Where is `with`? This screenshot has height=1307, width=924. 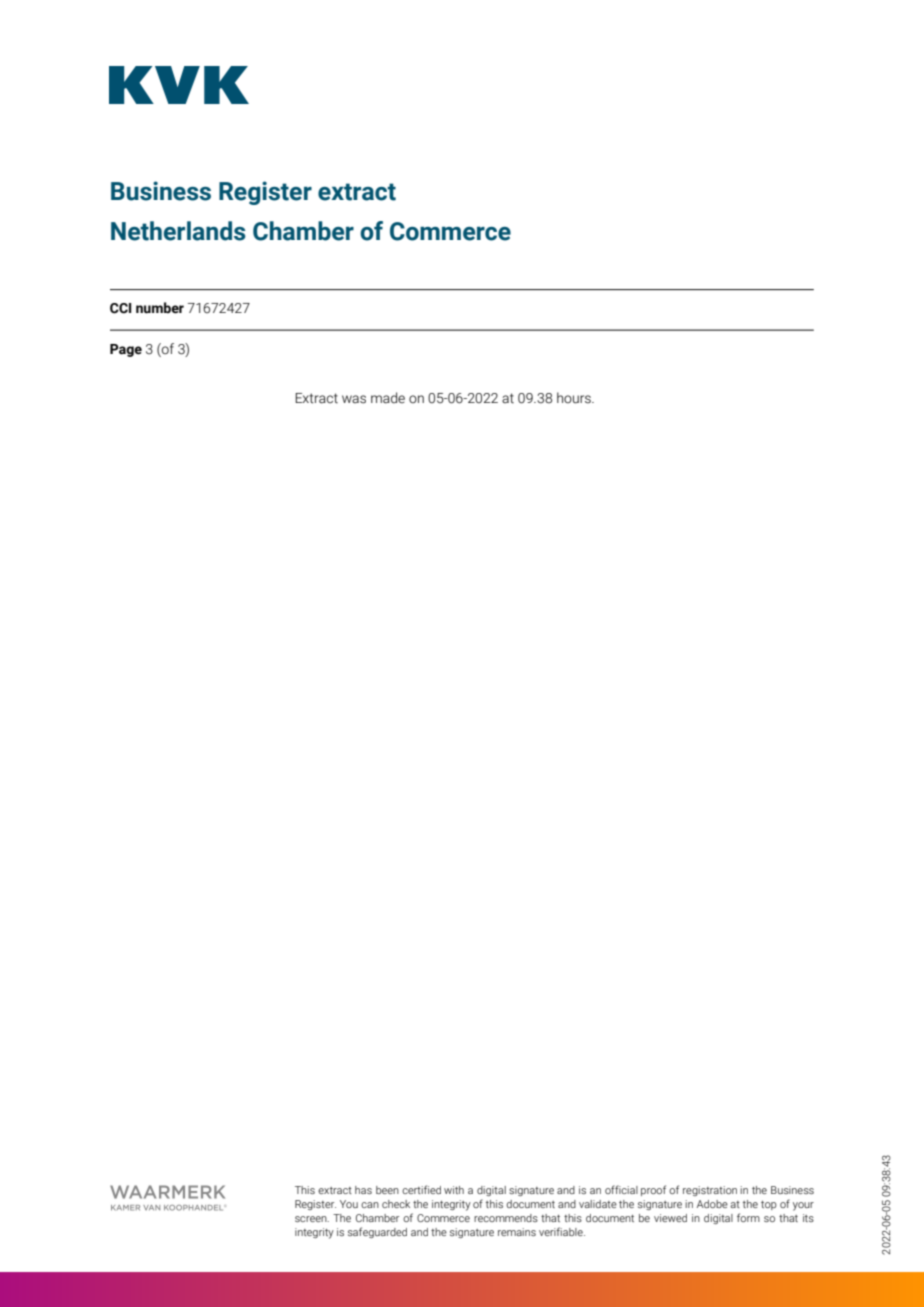
with is located at coordinates (454, 1190).
